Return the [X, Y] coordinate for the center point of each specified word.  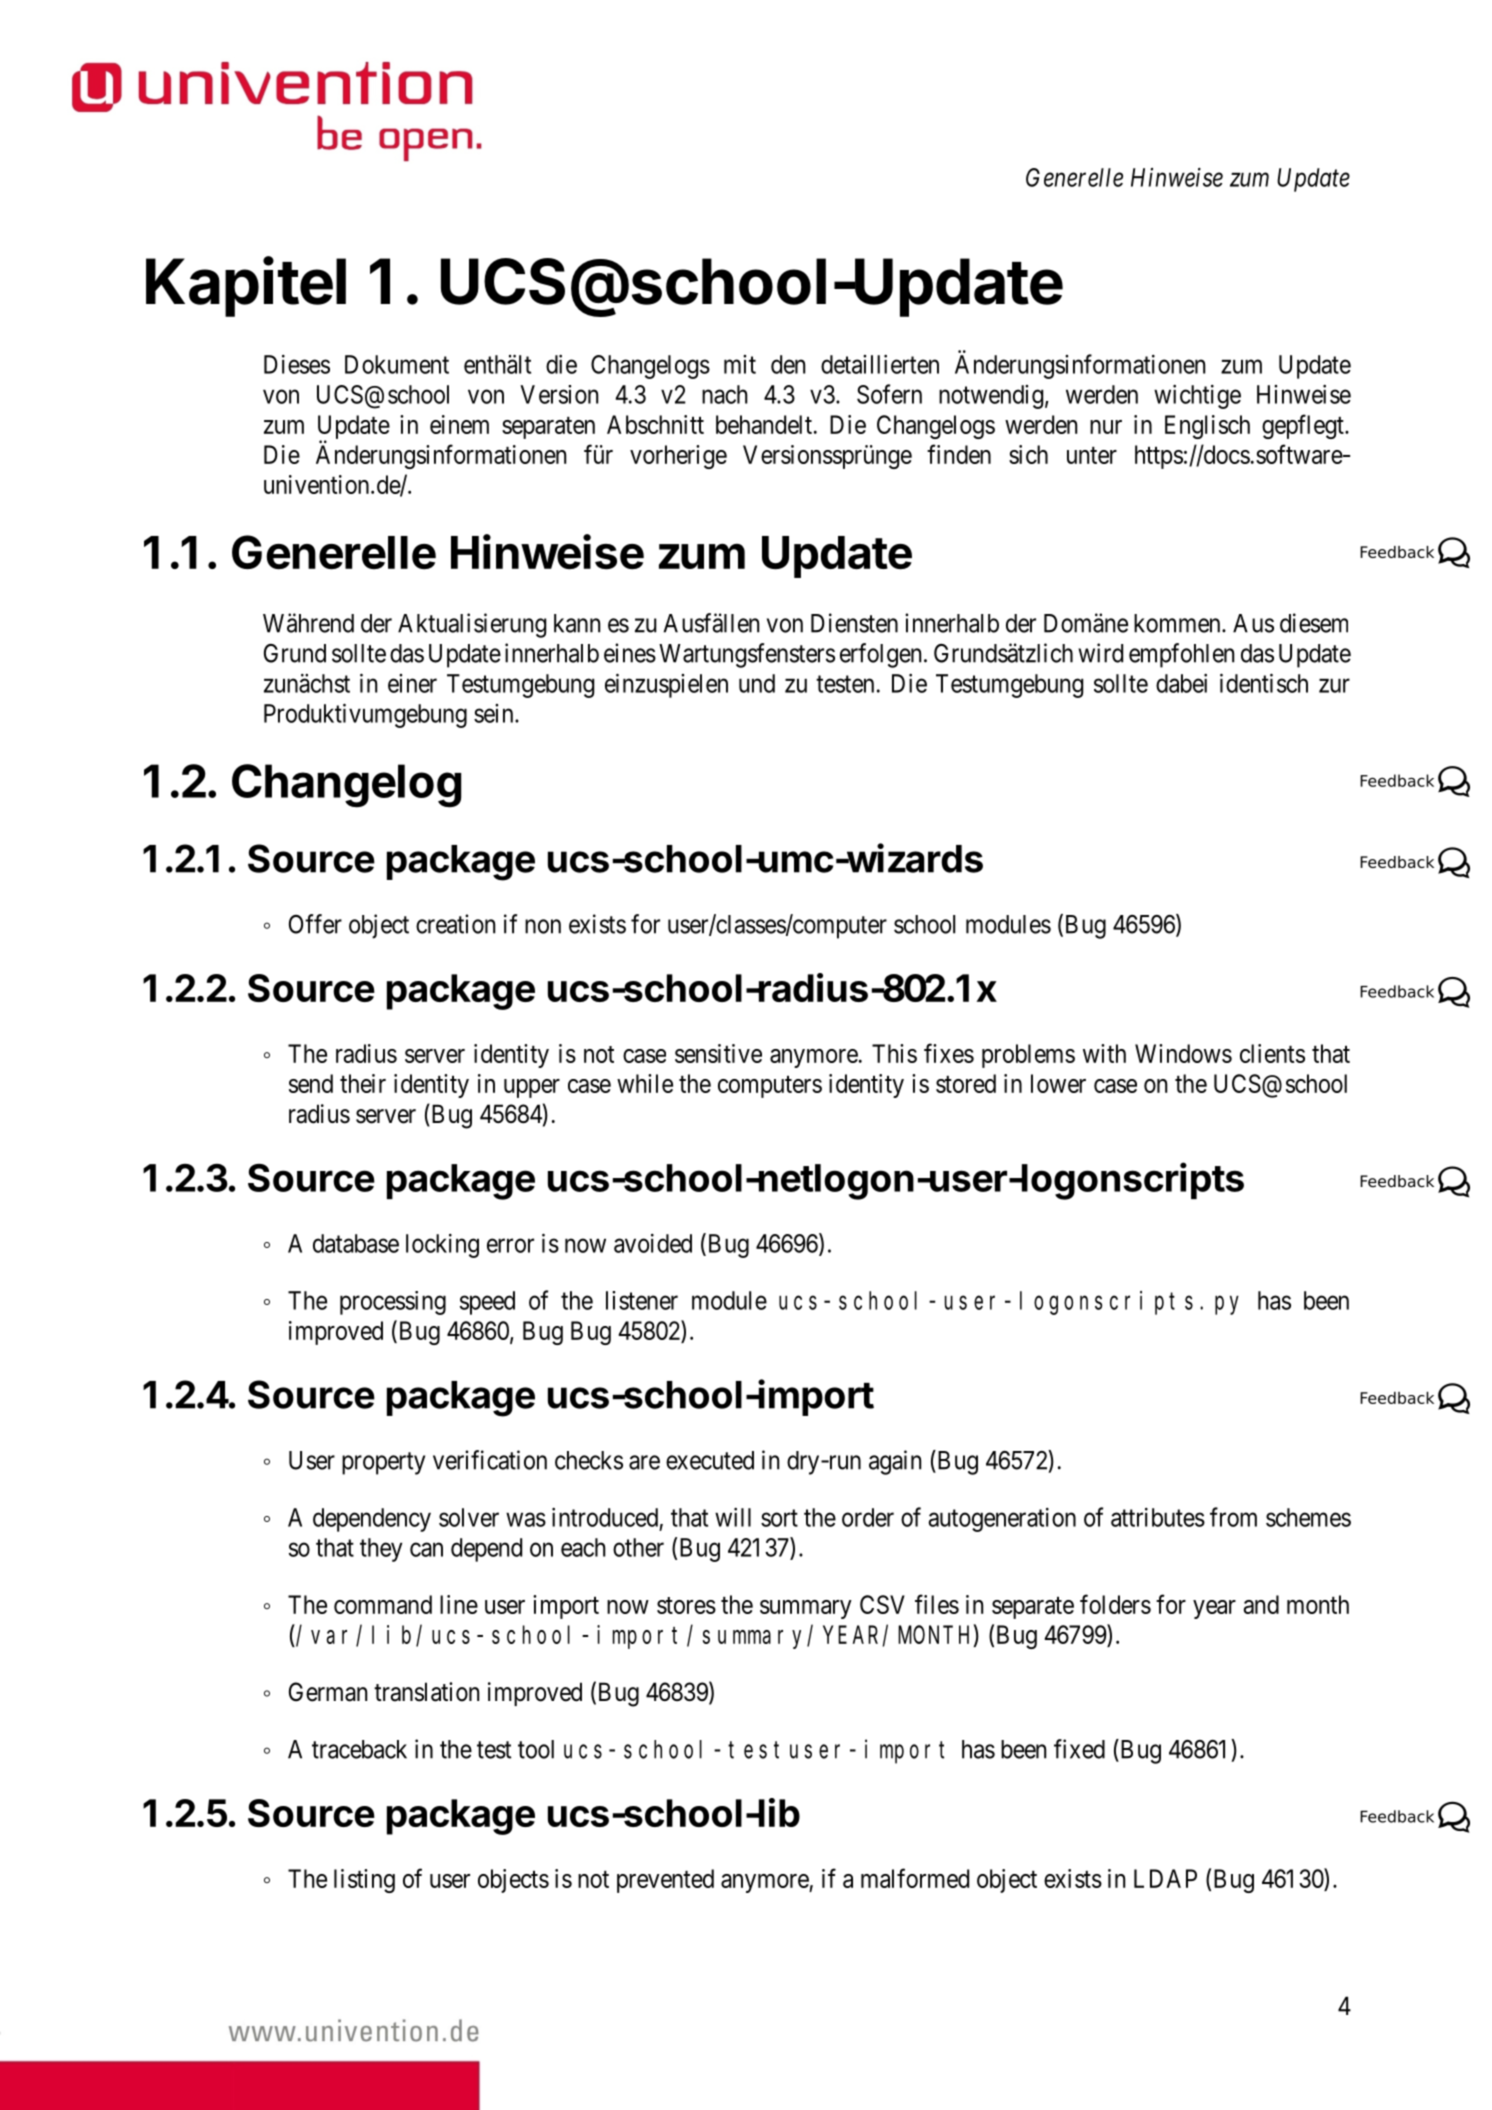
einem [459, 424]
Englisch [1207, 427]
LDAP [1165, 1878]
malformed [915, 1878]
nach [725, 394]
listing [364, 1881]
